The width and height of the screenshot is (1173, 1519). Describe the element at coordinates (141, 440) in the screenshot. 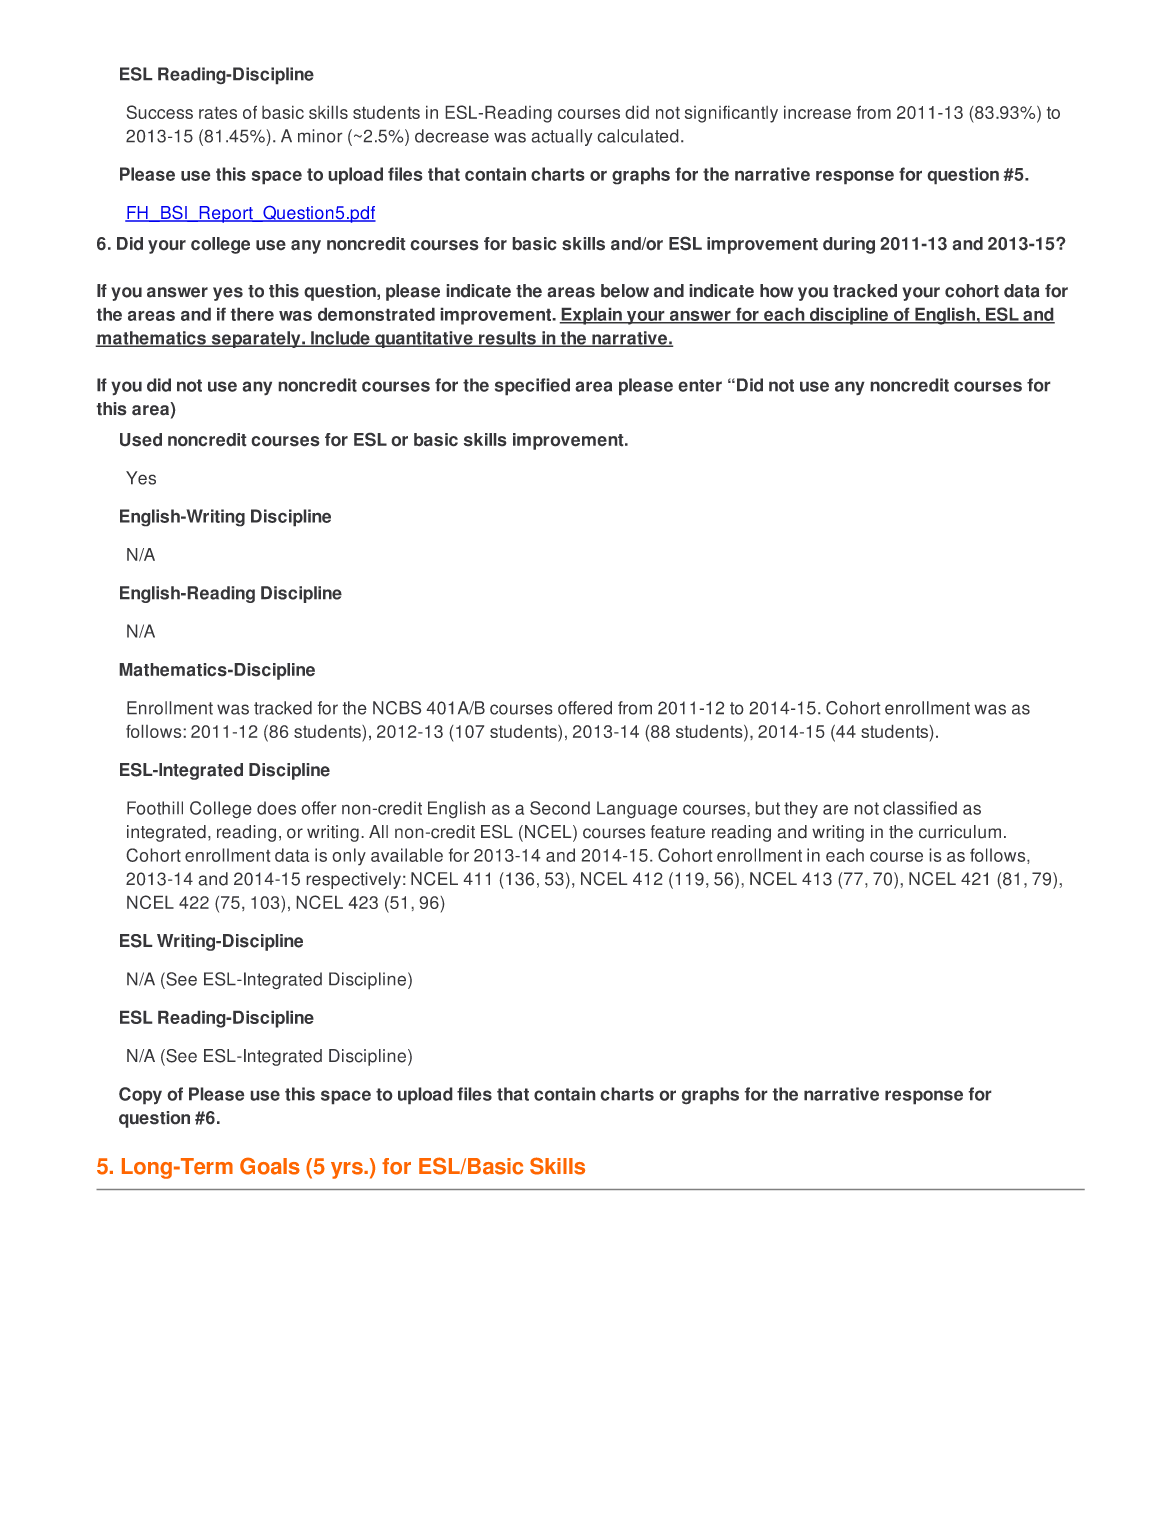

I see `Used` at that location.
